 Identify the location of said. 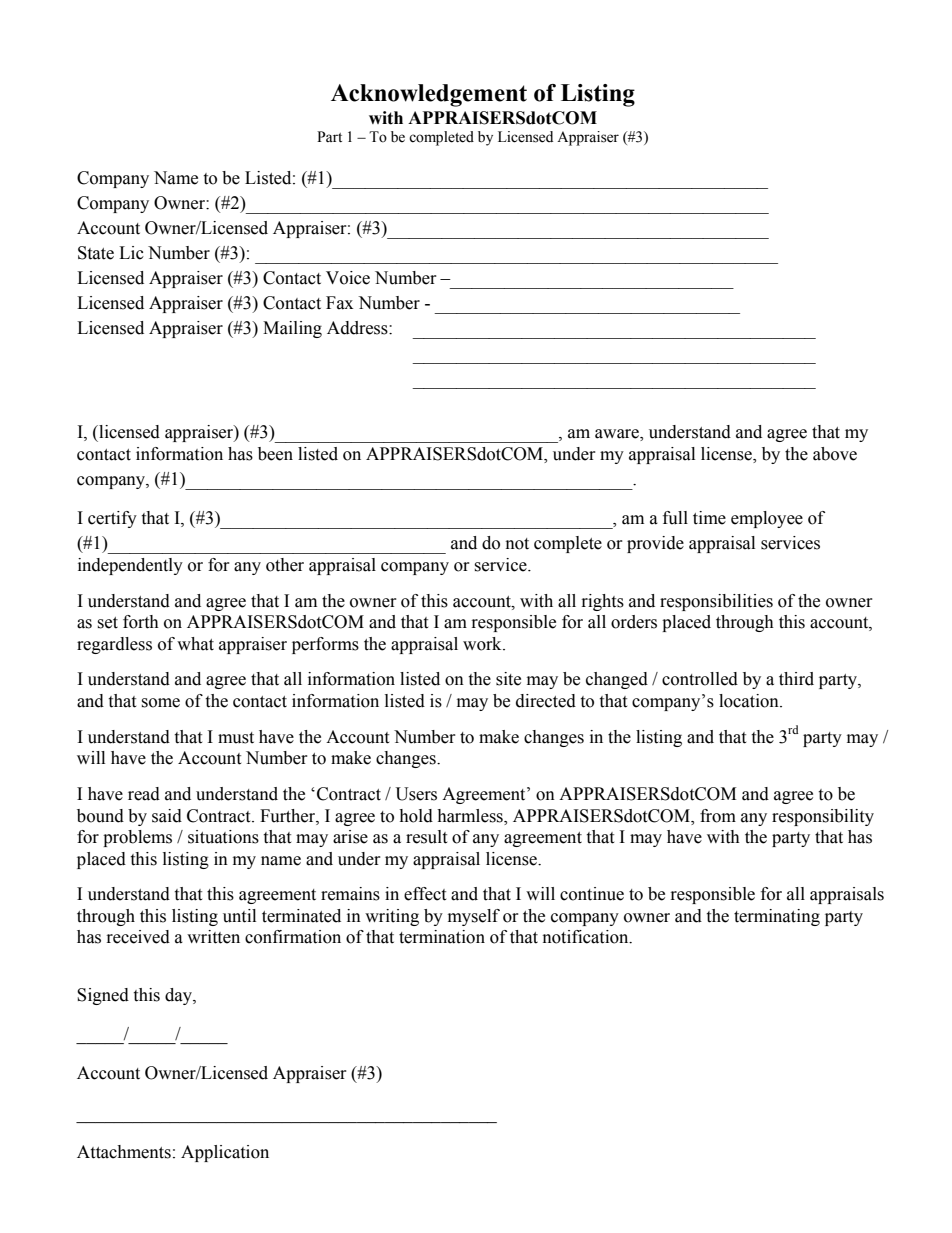
(167, 816).
